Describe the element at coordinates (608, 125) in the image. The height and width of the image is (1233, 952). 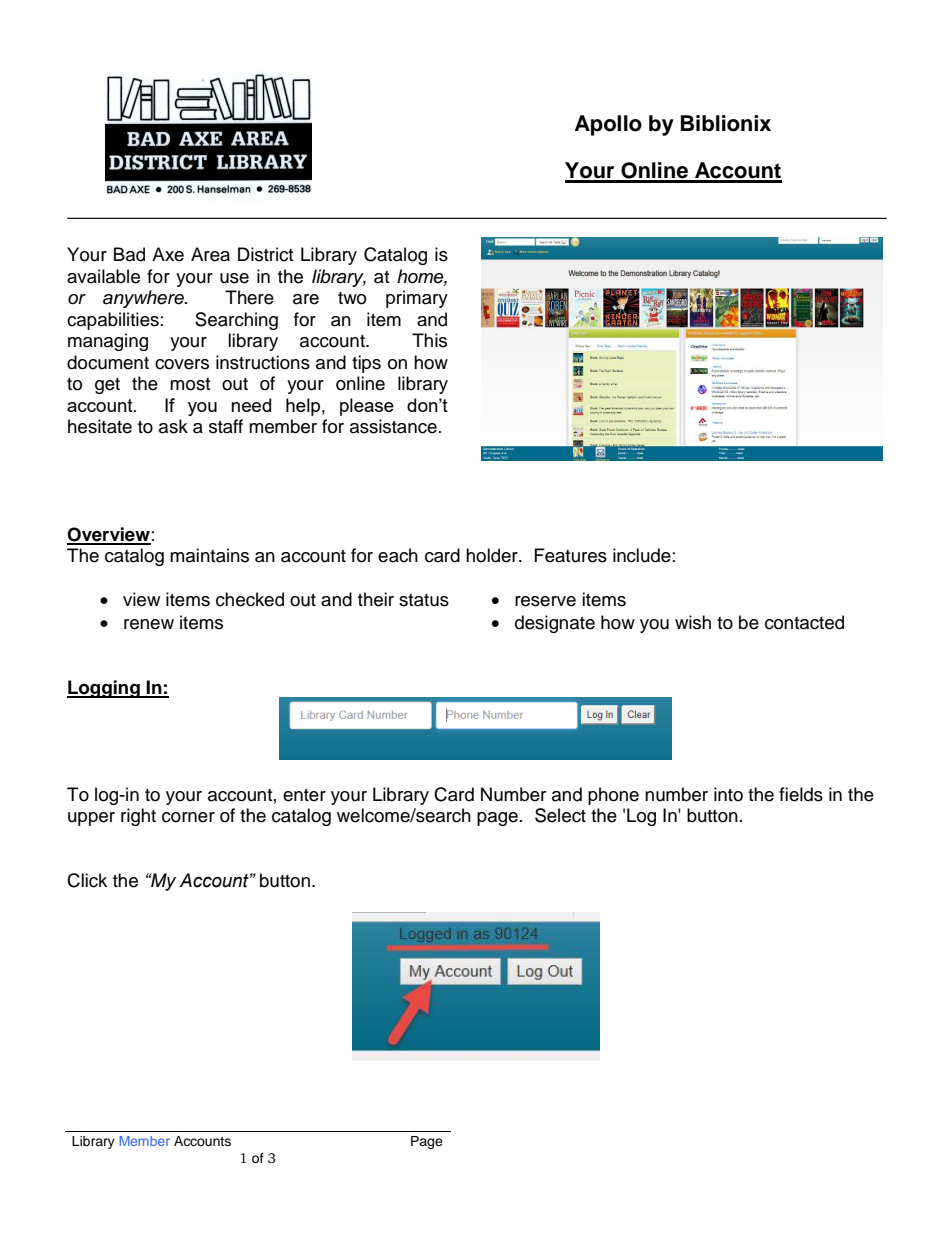
I see `Apollo` at that location.
